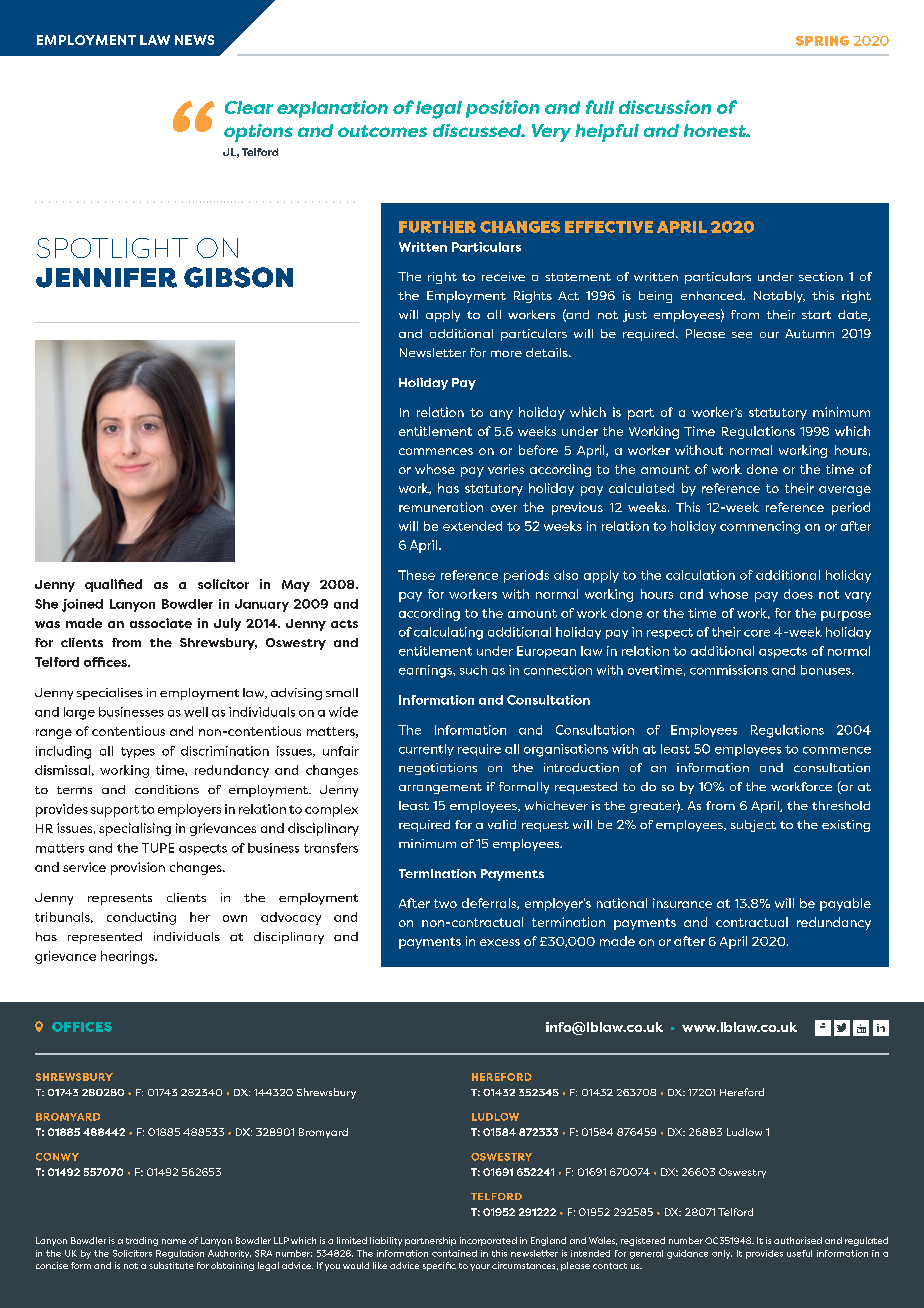 This screenshot has height=1308, width=924. Describe the element at coordinates (502, 109) in the screenshot. I see `position` at that location.
